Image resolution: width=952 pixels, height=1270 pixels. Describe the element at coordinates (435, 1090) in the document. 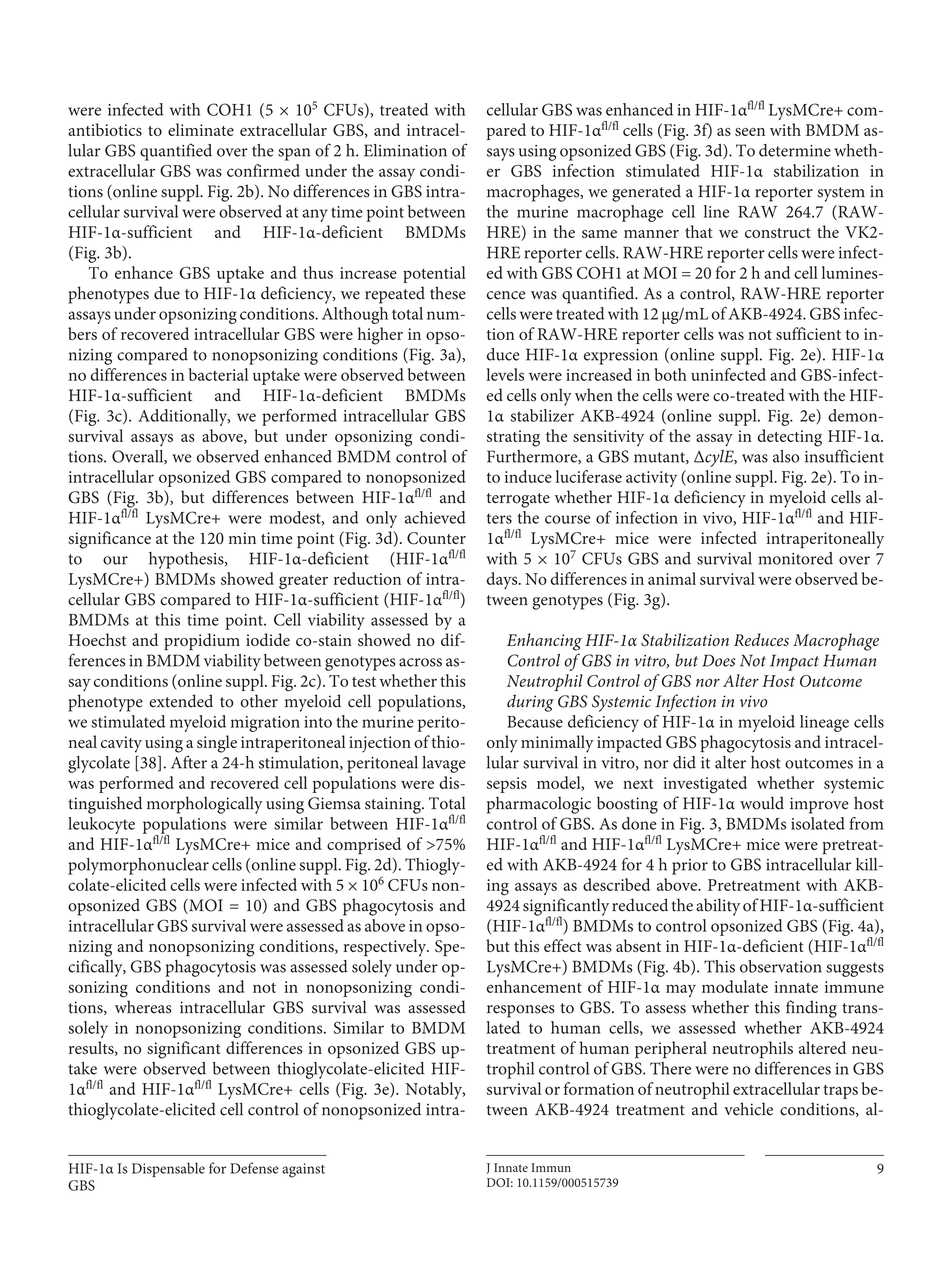

I see `Notably` at that location.
